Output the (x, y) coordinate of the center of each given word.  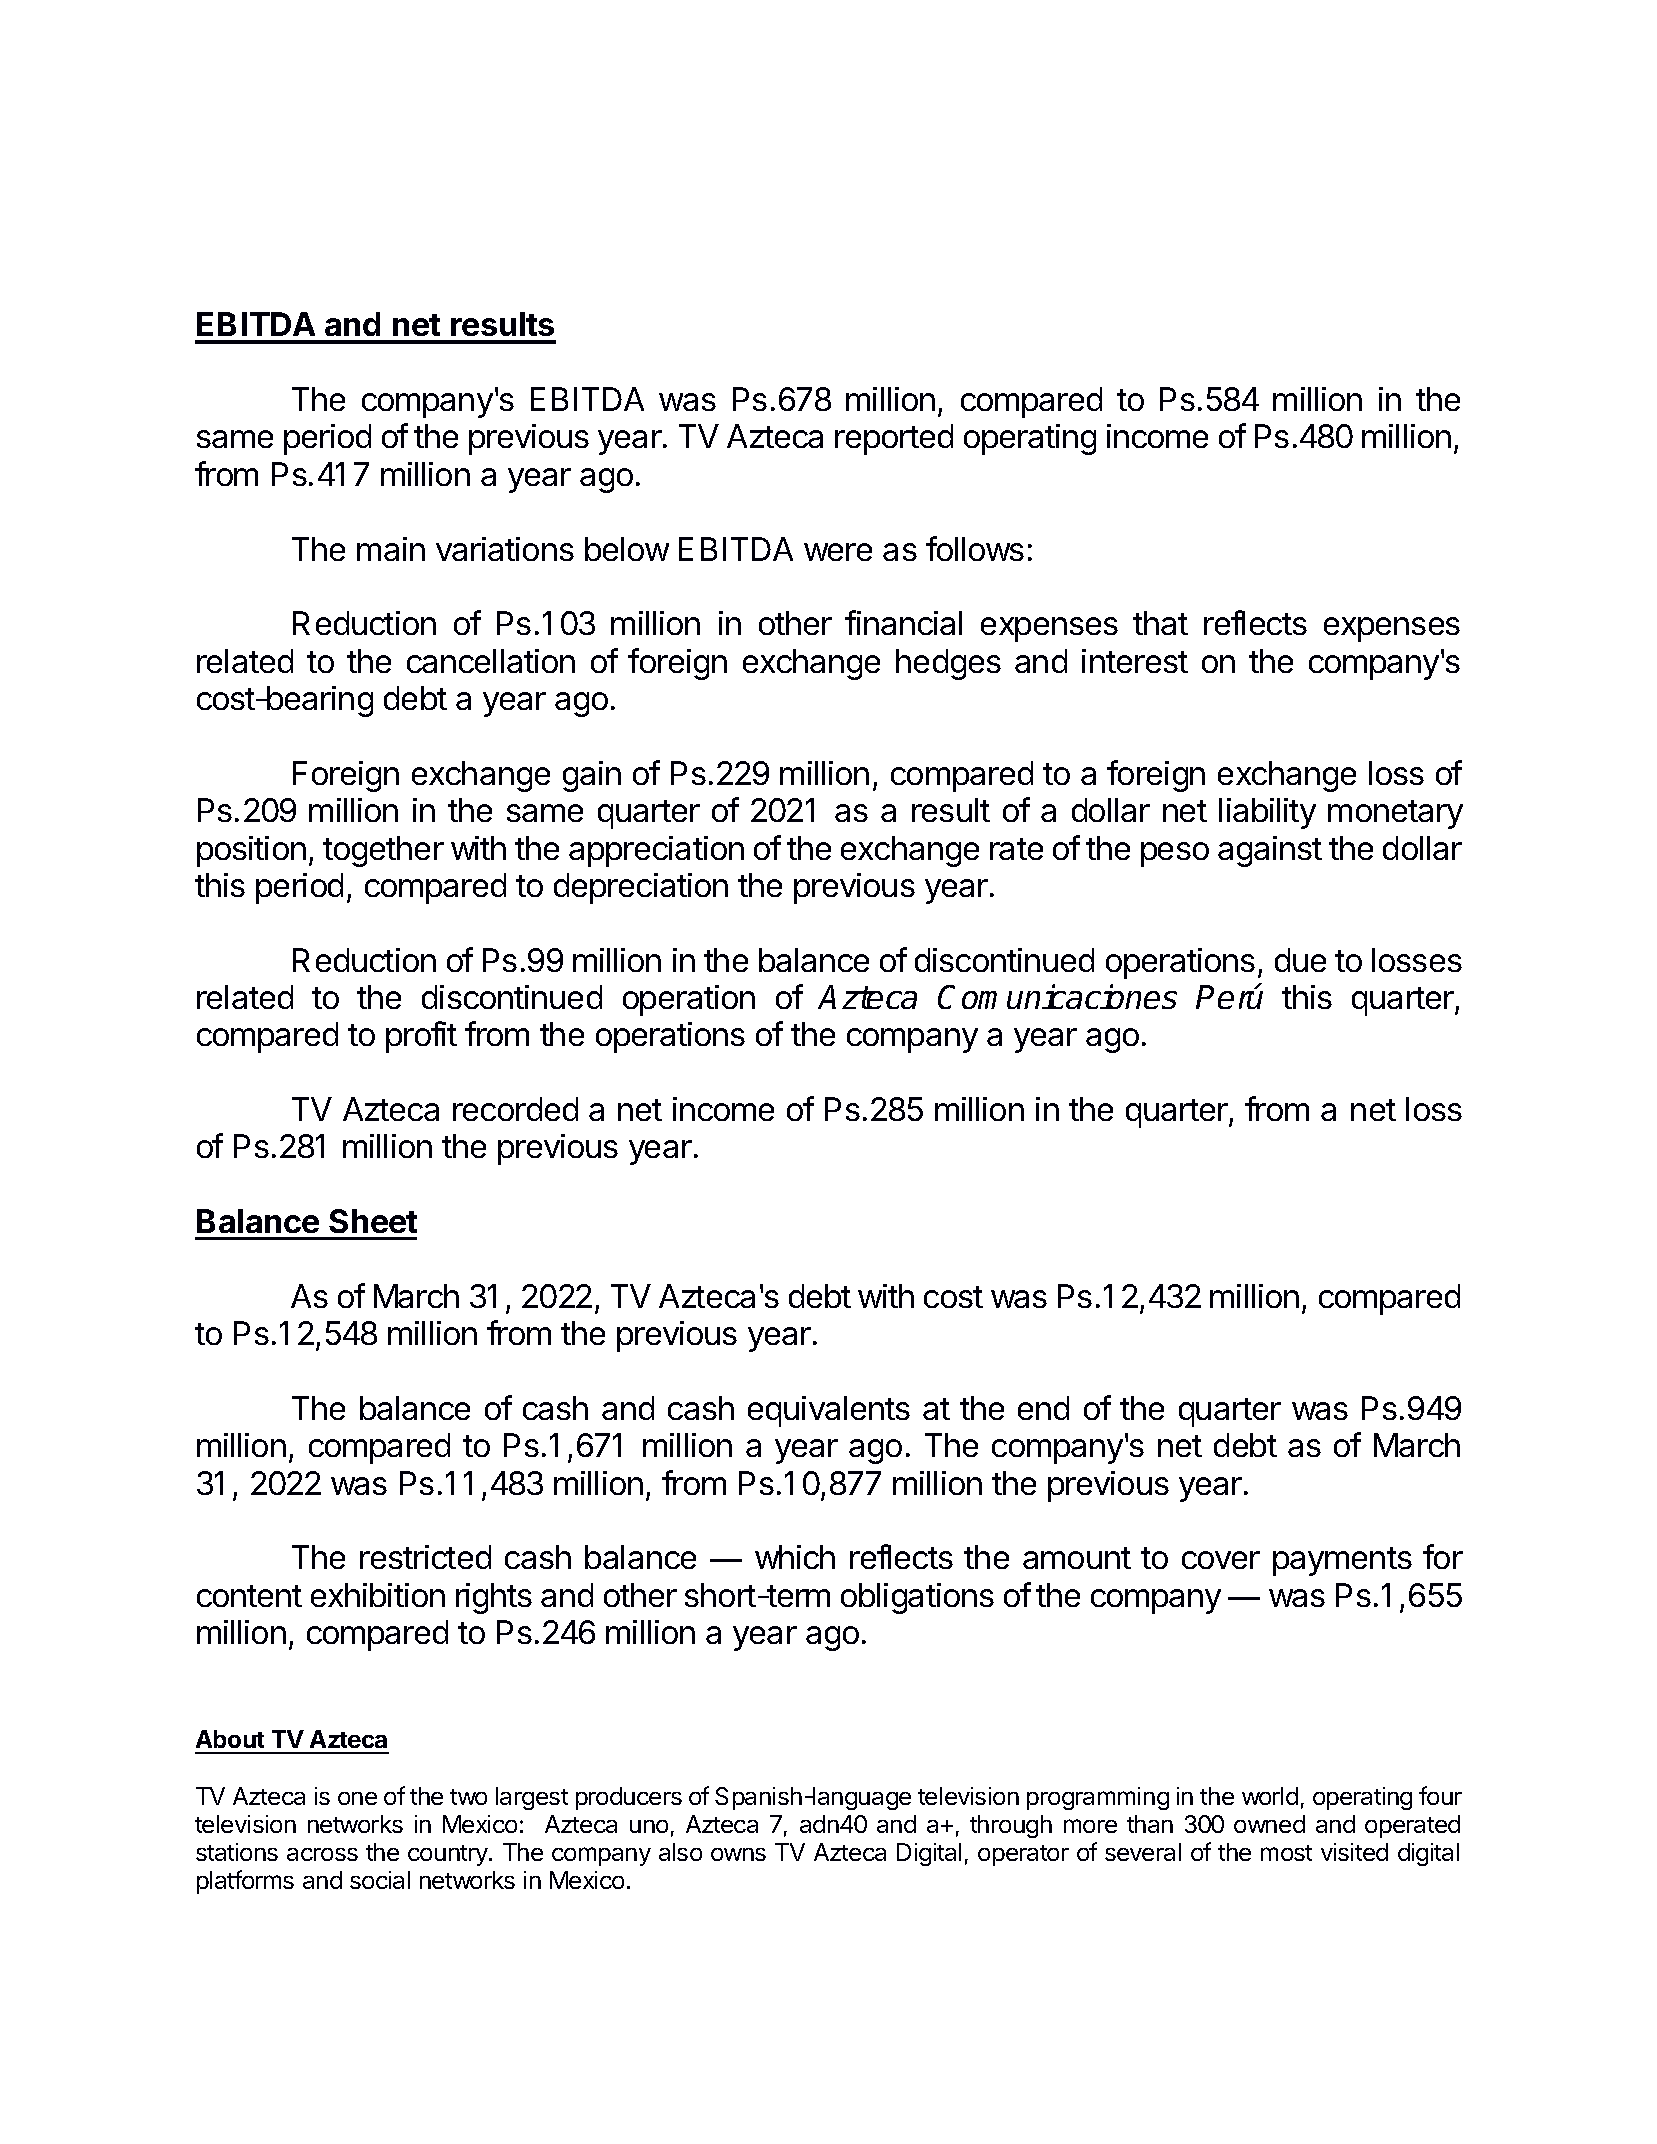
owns (738, 1854)
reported (894, 439)
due (1300, 960)
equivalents (829, 1411)
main (391, 549)
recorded (515, 1109)
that (1160, 623)
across (322, 1854)
